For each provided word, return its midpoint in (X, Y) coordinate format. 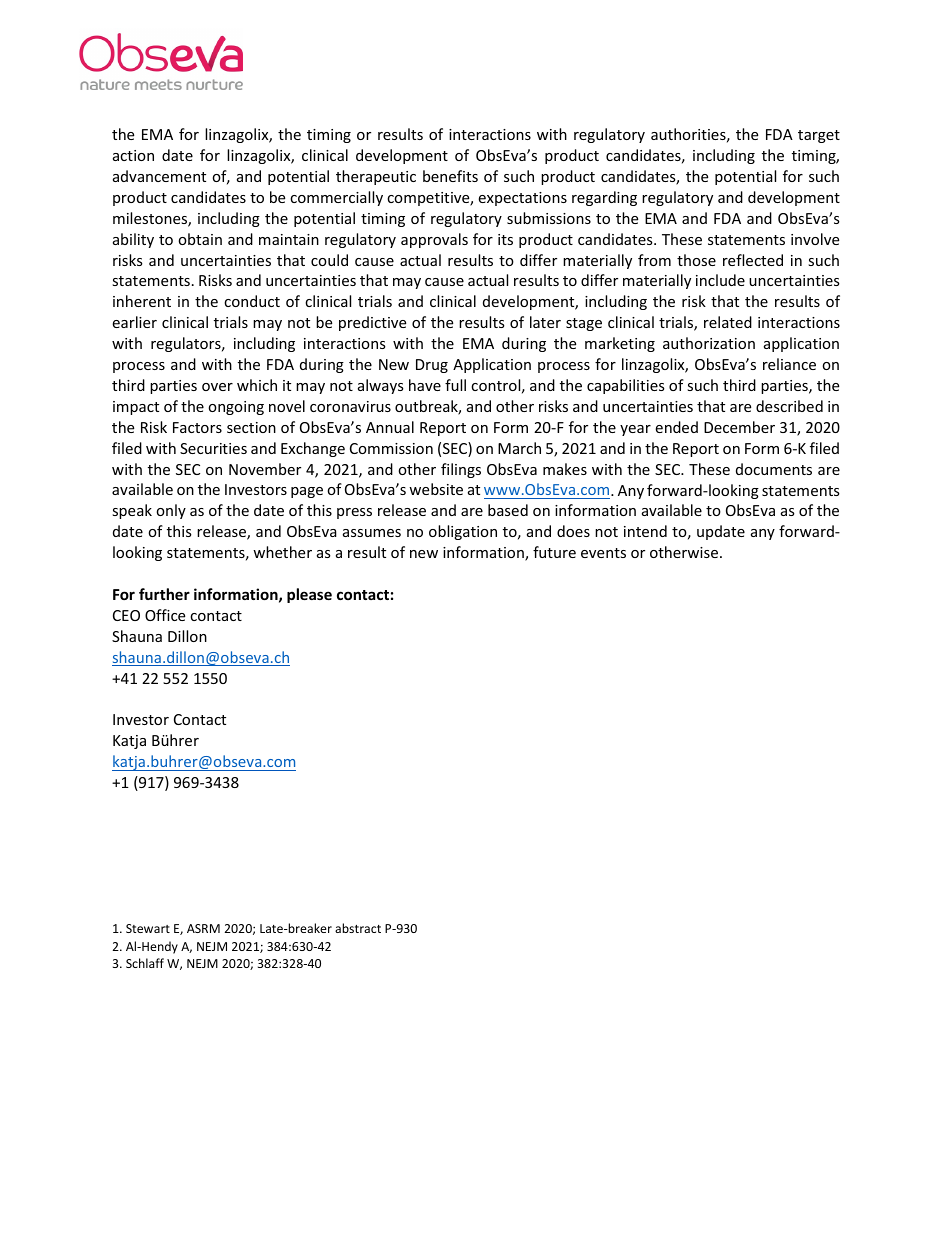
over (217, 387)
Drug (432, 366)
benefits (450, 176)
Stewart (148, 928)
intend (645, 531)
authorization (709, 343)
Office (165, 615)
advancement (159, 176)
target (819, 136)
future (554, 552)
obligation (463, 532)
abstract (358, 928)
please (309, 595)
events (603, 553)
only (171, 511)
